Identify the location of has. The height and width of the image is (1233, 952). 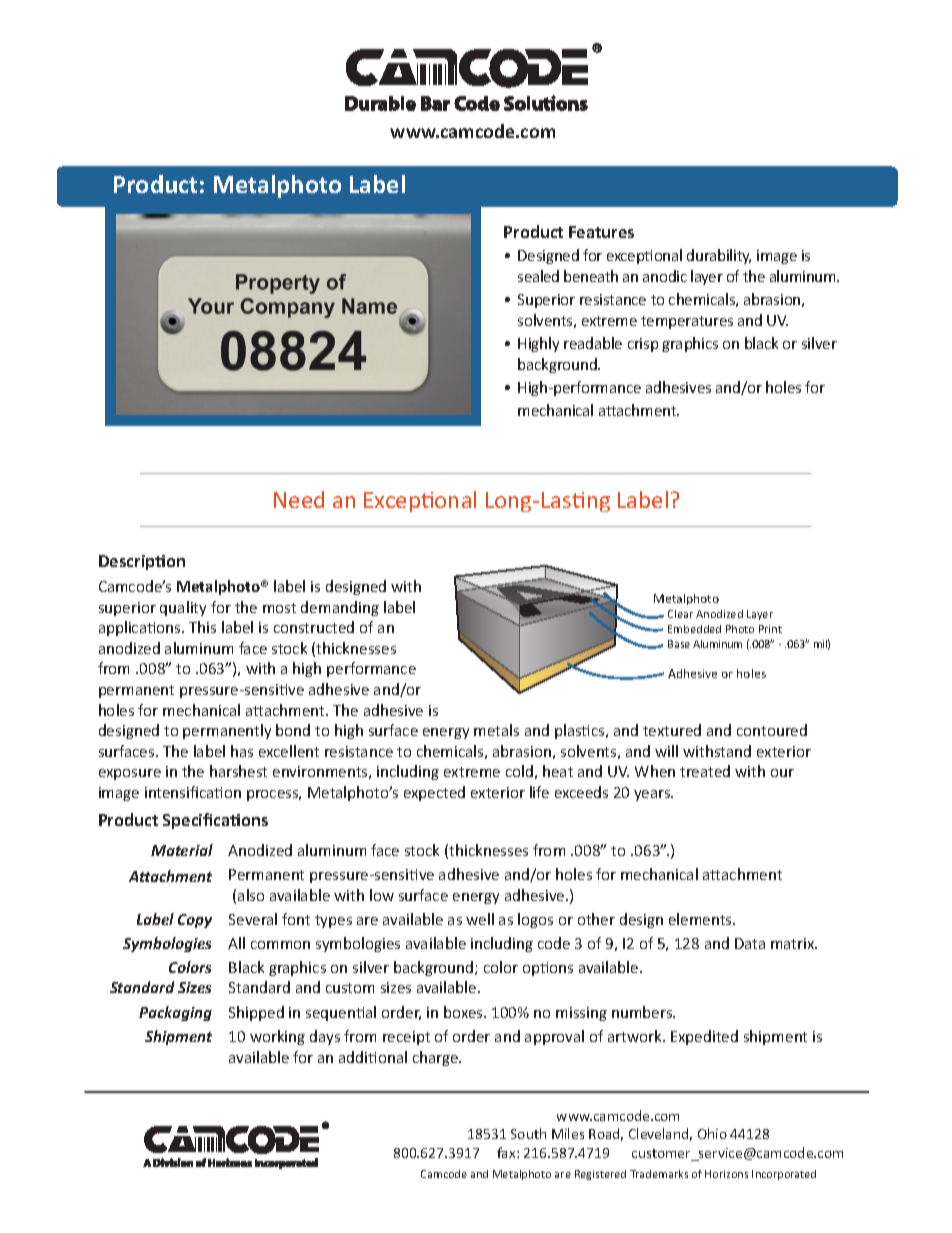
(242, 751).
